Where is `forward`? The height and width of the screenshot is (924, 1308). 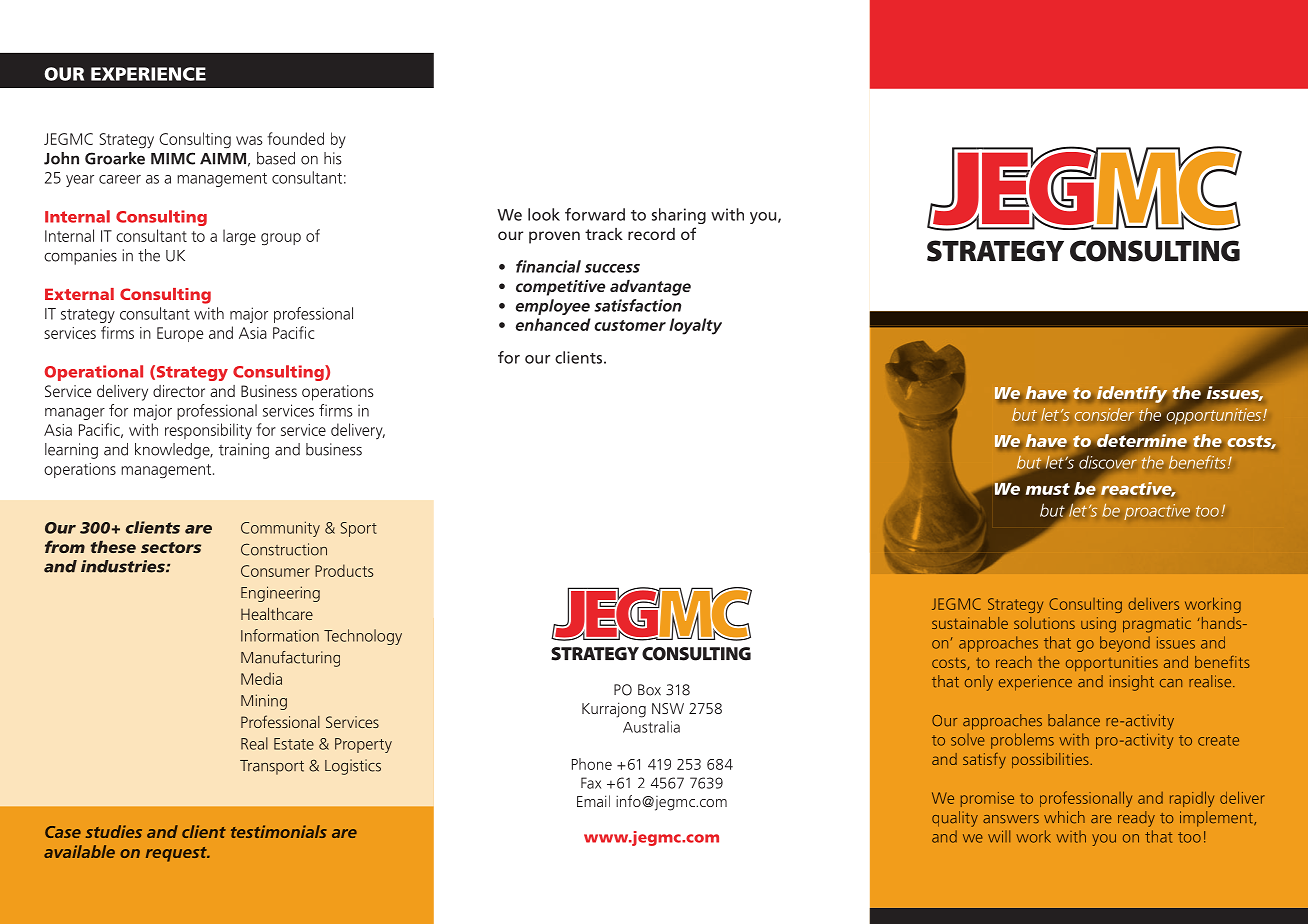
forward is located at coordinates (595, 214).
